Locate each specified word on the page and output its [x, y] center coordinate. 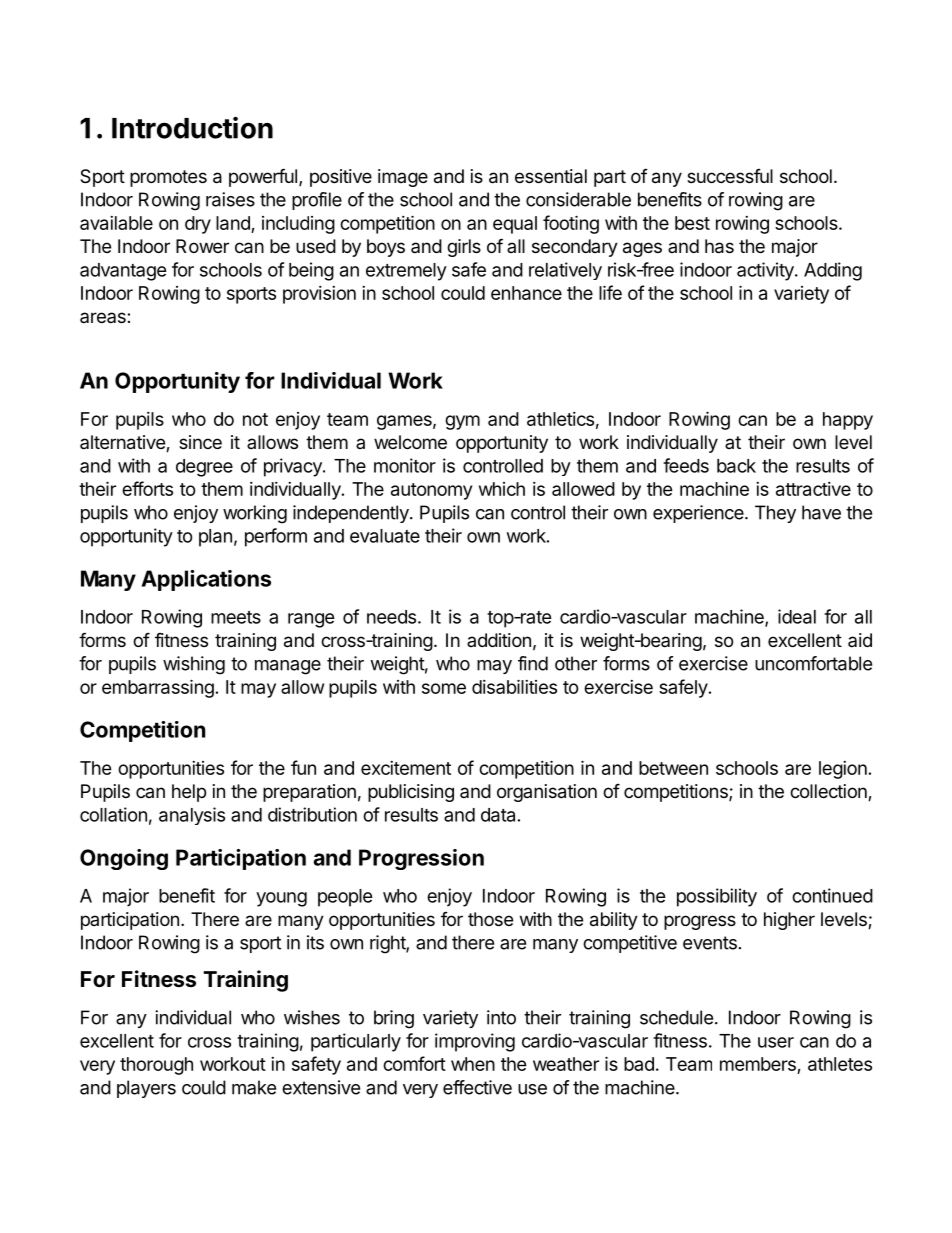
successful [730, 176]
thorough [156, 1066]
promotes [168, 178]
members [759, 1065]
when [473, 1064]
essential [551, 176]
